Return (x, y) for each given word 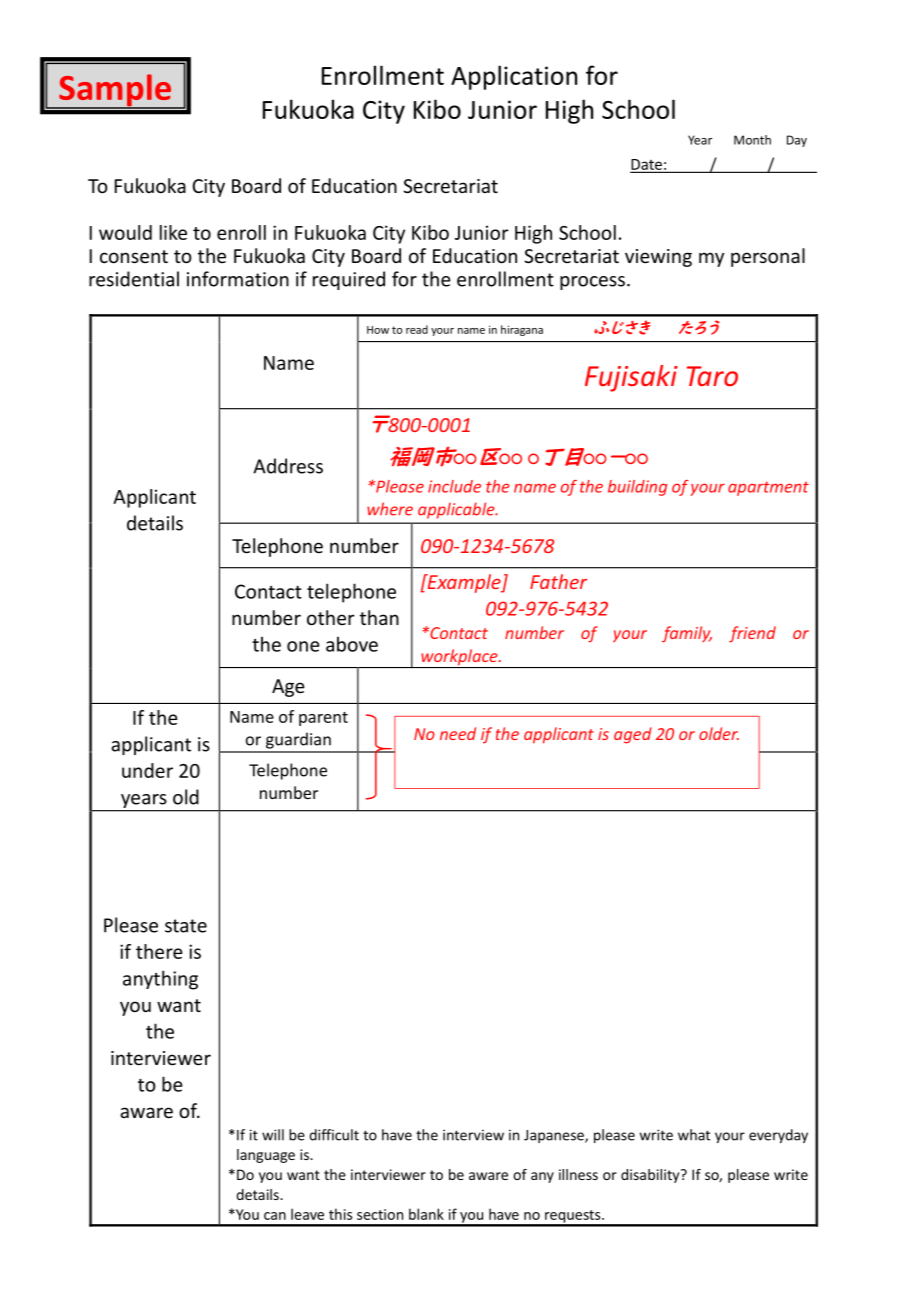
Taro (712, 376)
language (266, 1156)
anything (160, 980)
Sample (115, 91)
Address (288, 466)
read (417, 329)
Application (514, 77)
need (458, 733)
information (238, 279)
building (637, 488)
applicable (457, 510)
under (147, 770)
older (719, 733)
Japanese (555, 1136)
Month (752, 140)
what (694, 1135)
